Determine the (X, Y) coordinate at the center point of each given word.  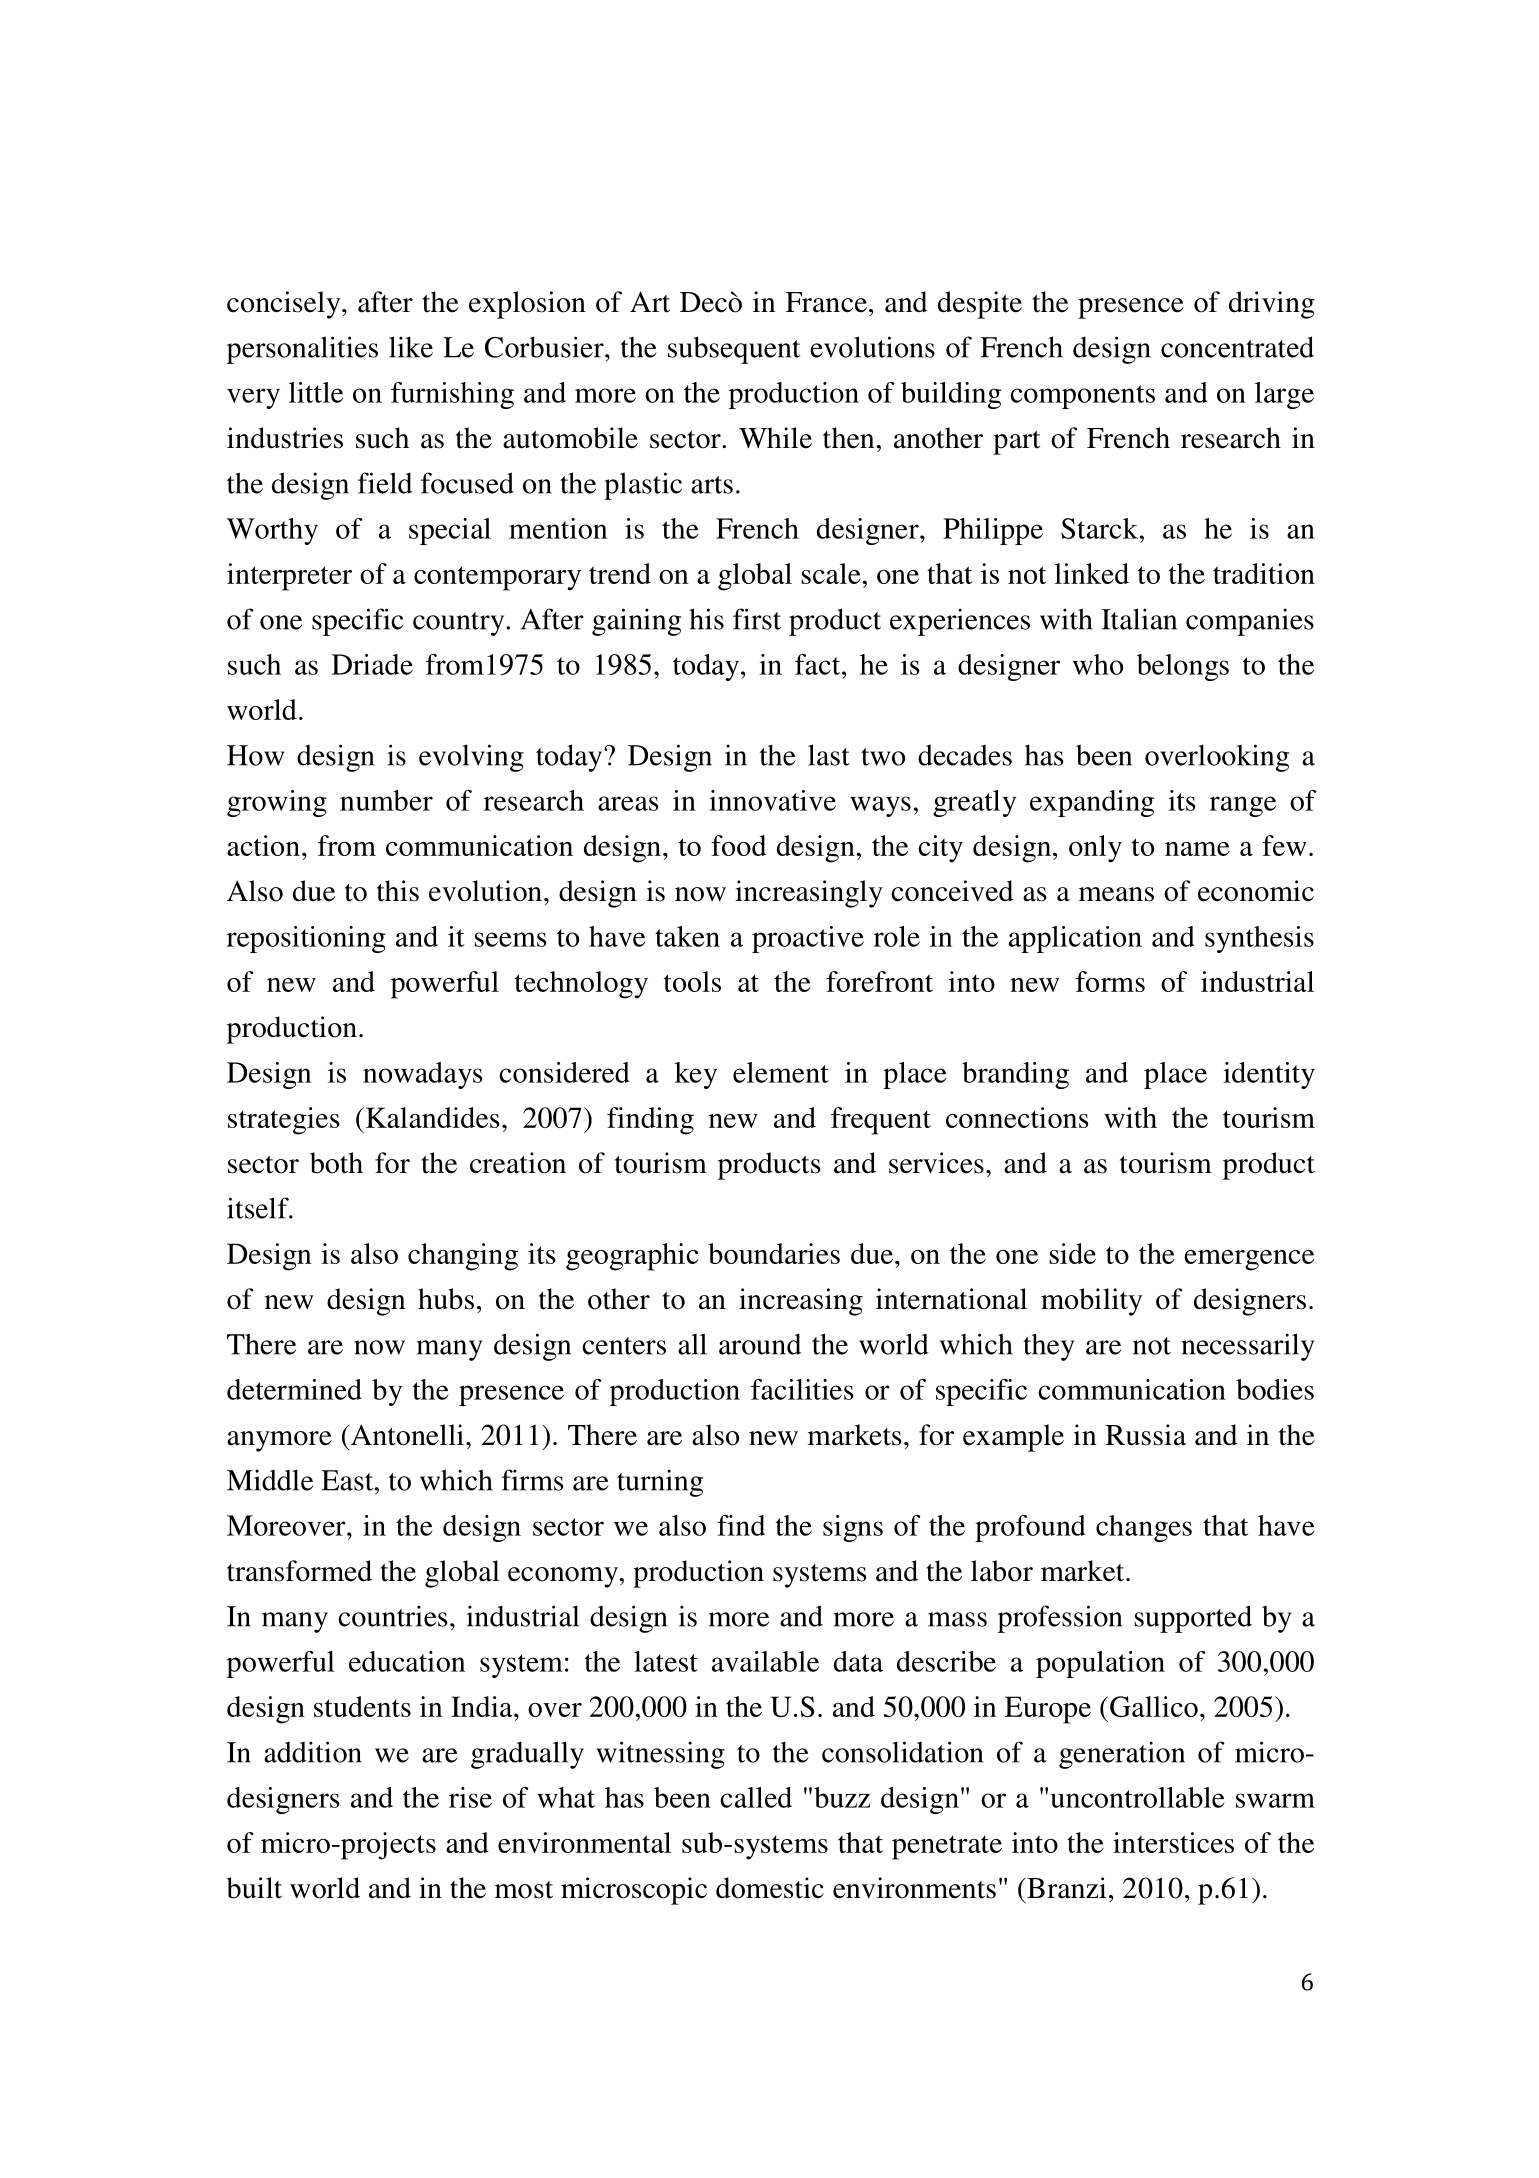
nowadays (422, 1075)
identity (1269, 1075)
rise (470, 1797)
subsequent (734, 350)
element (781, 1072)
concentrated (1237, 347)
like (411, 347)
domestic (770, 1888)
